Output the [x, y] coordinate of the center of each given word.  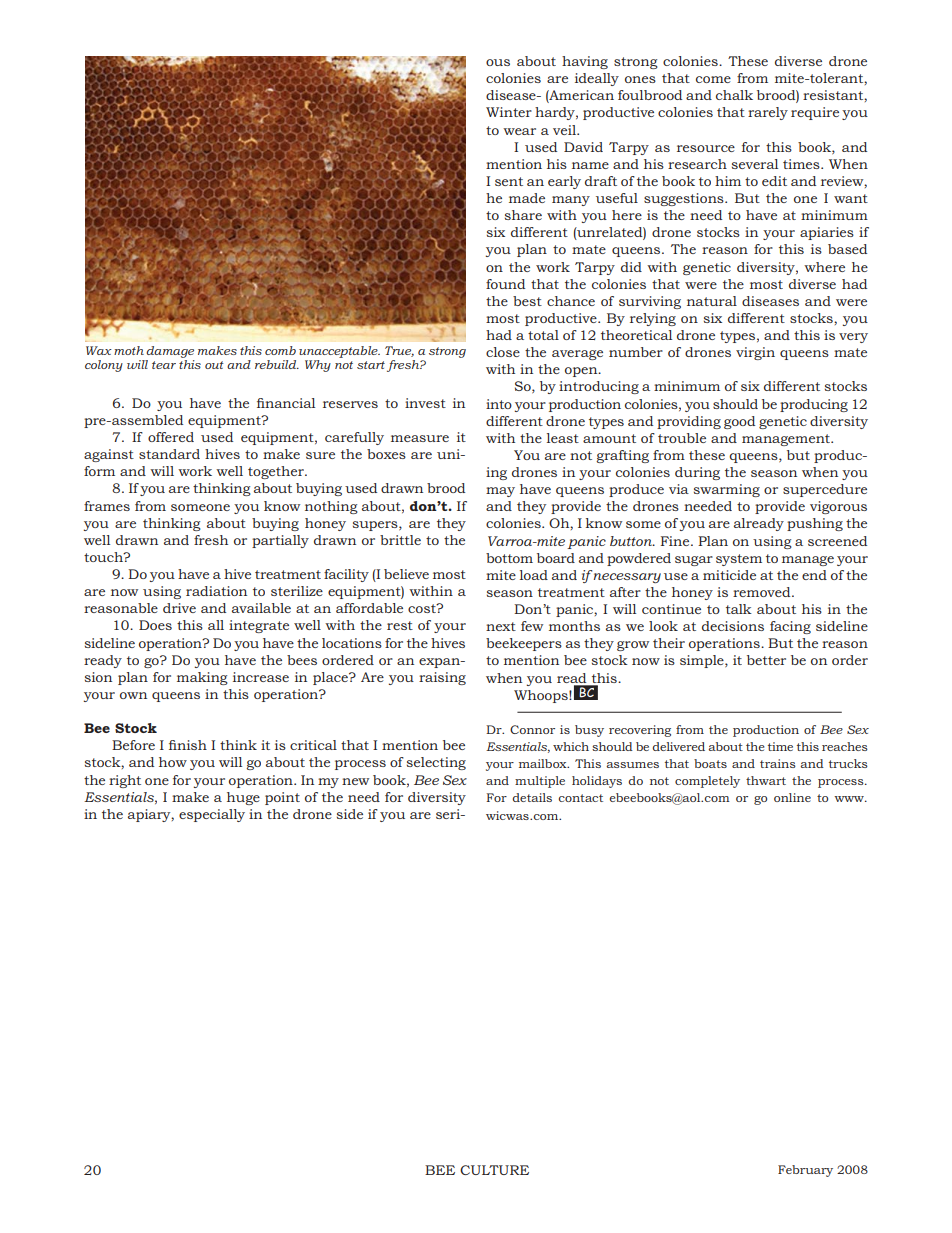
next [501, 626]
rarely [768, 113]
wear [519, 131]
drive [179, 608]
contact [581, 798]
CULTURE [494, 1170]
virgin [755, 353]
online [792, 797]
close [503, 352]
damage [170, 352]
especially [212, 815]
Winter [509, 112]
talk [739, 609]
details [532, 797]
